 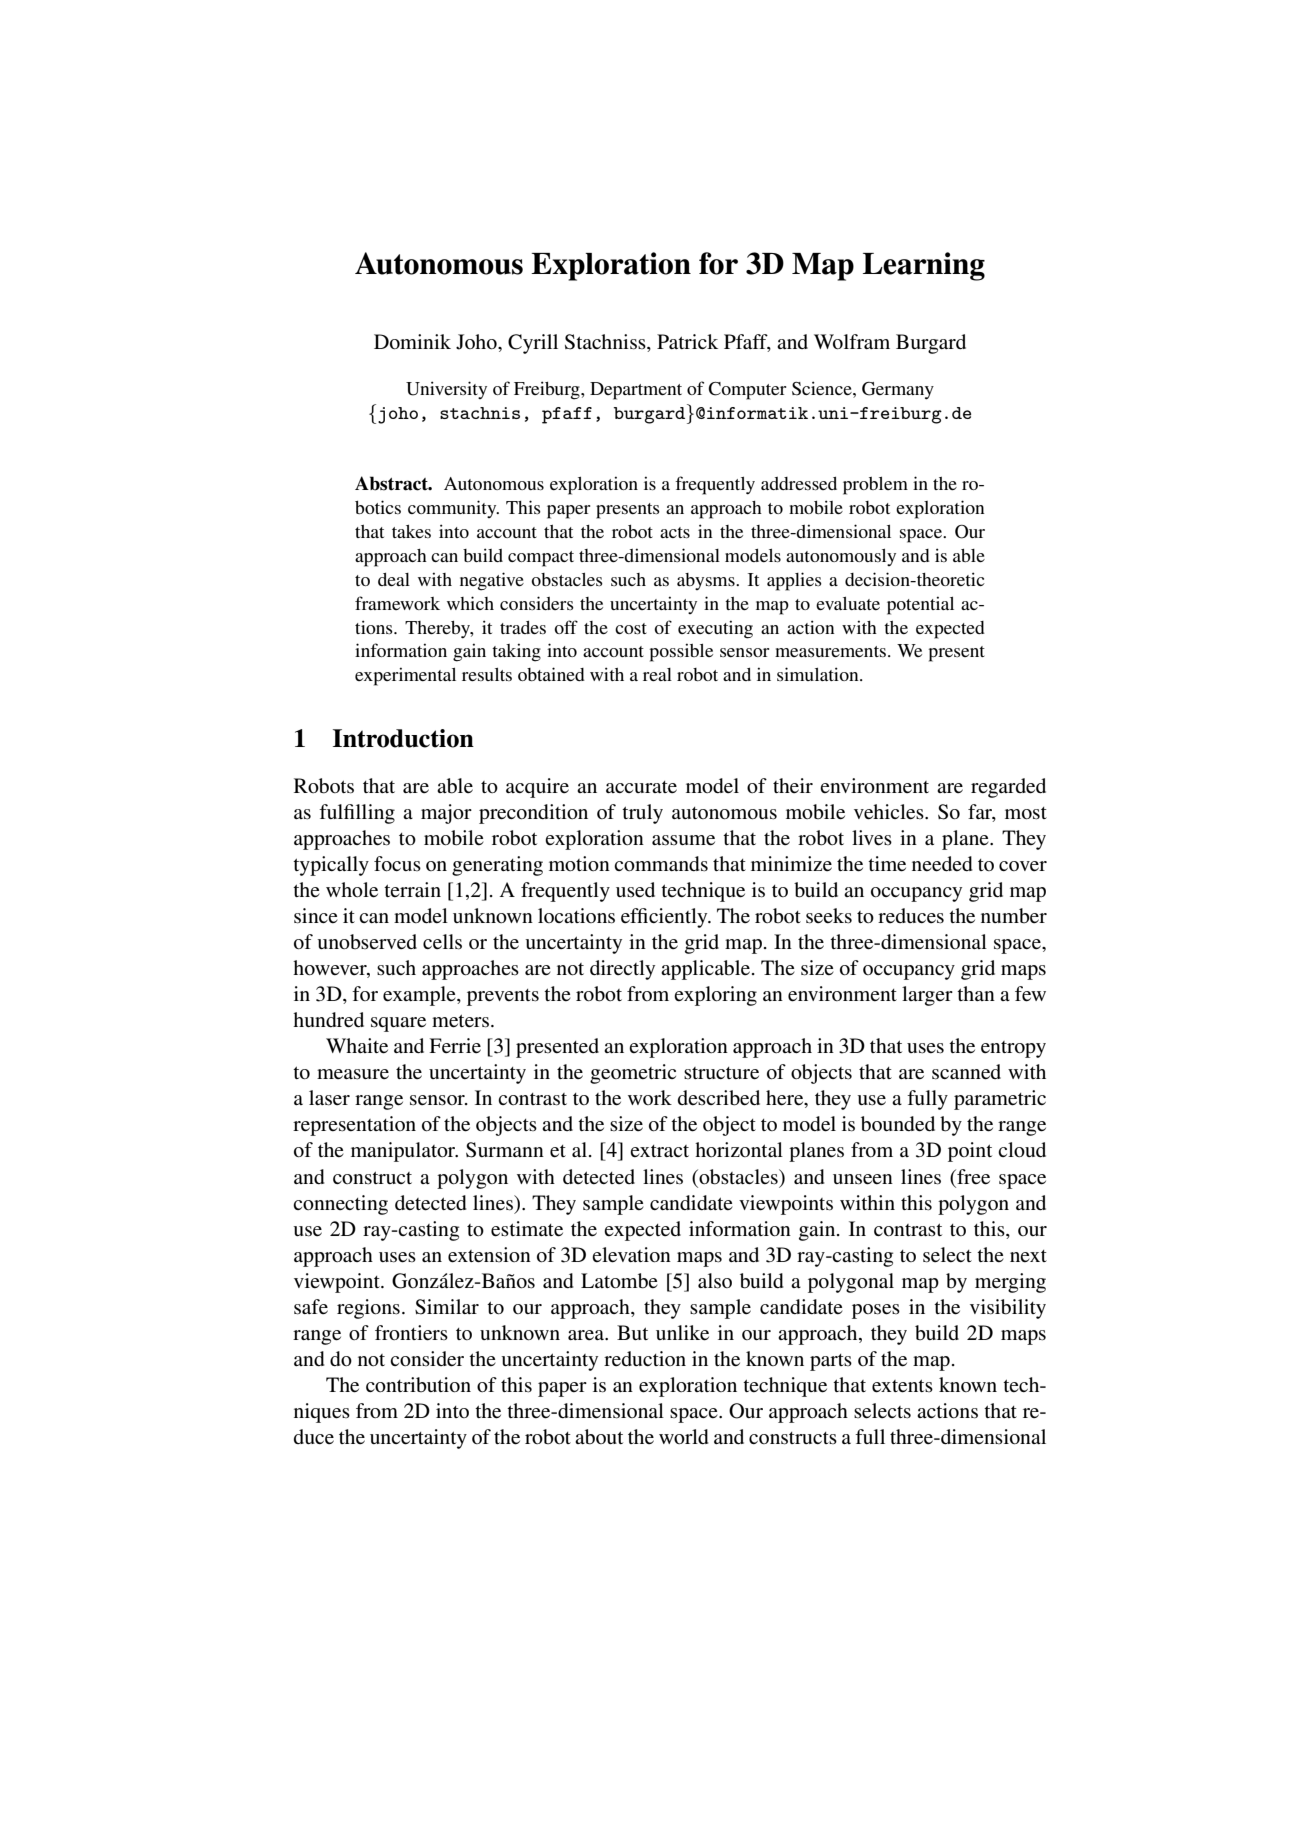 I want to click on Dominik, so click(x=412, y=342).
